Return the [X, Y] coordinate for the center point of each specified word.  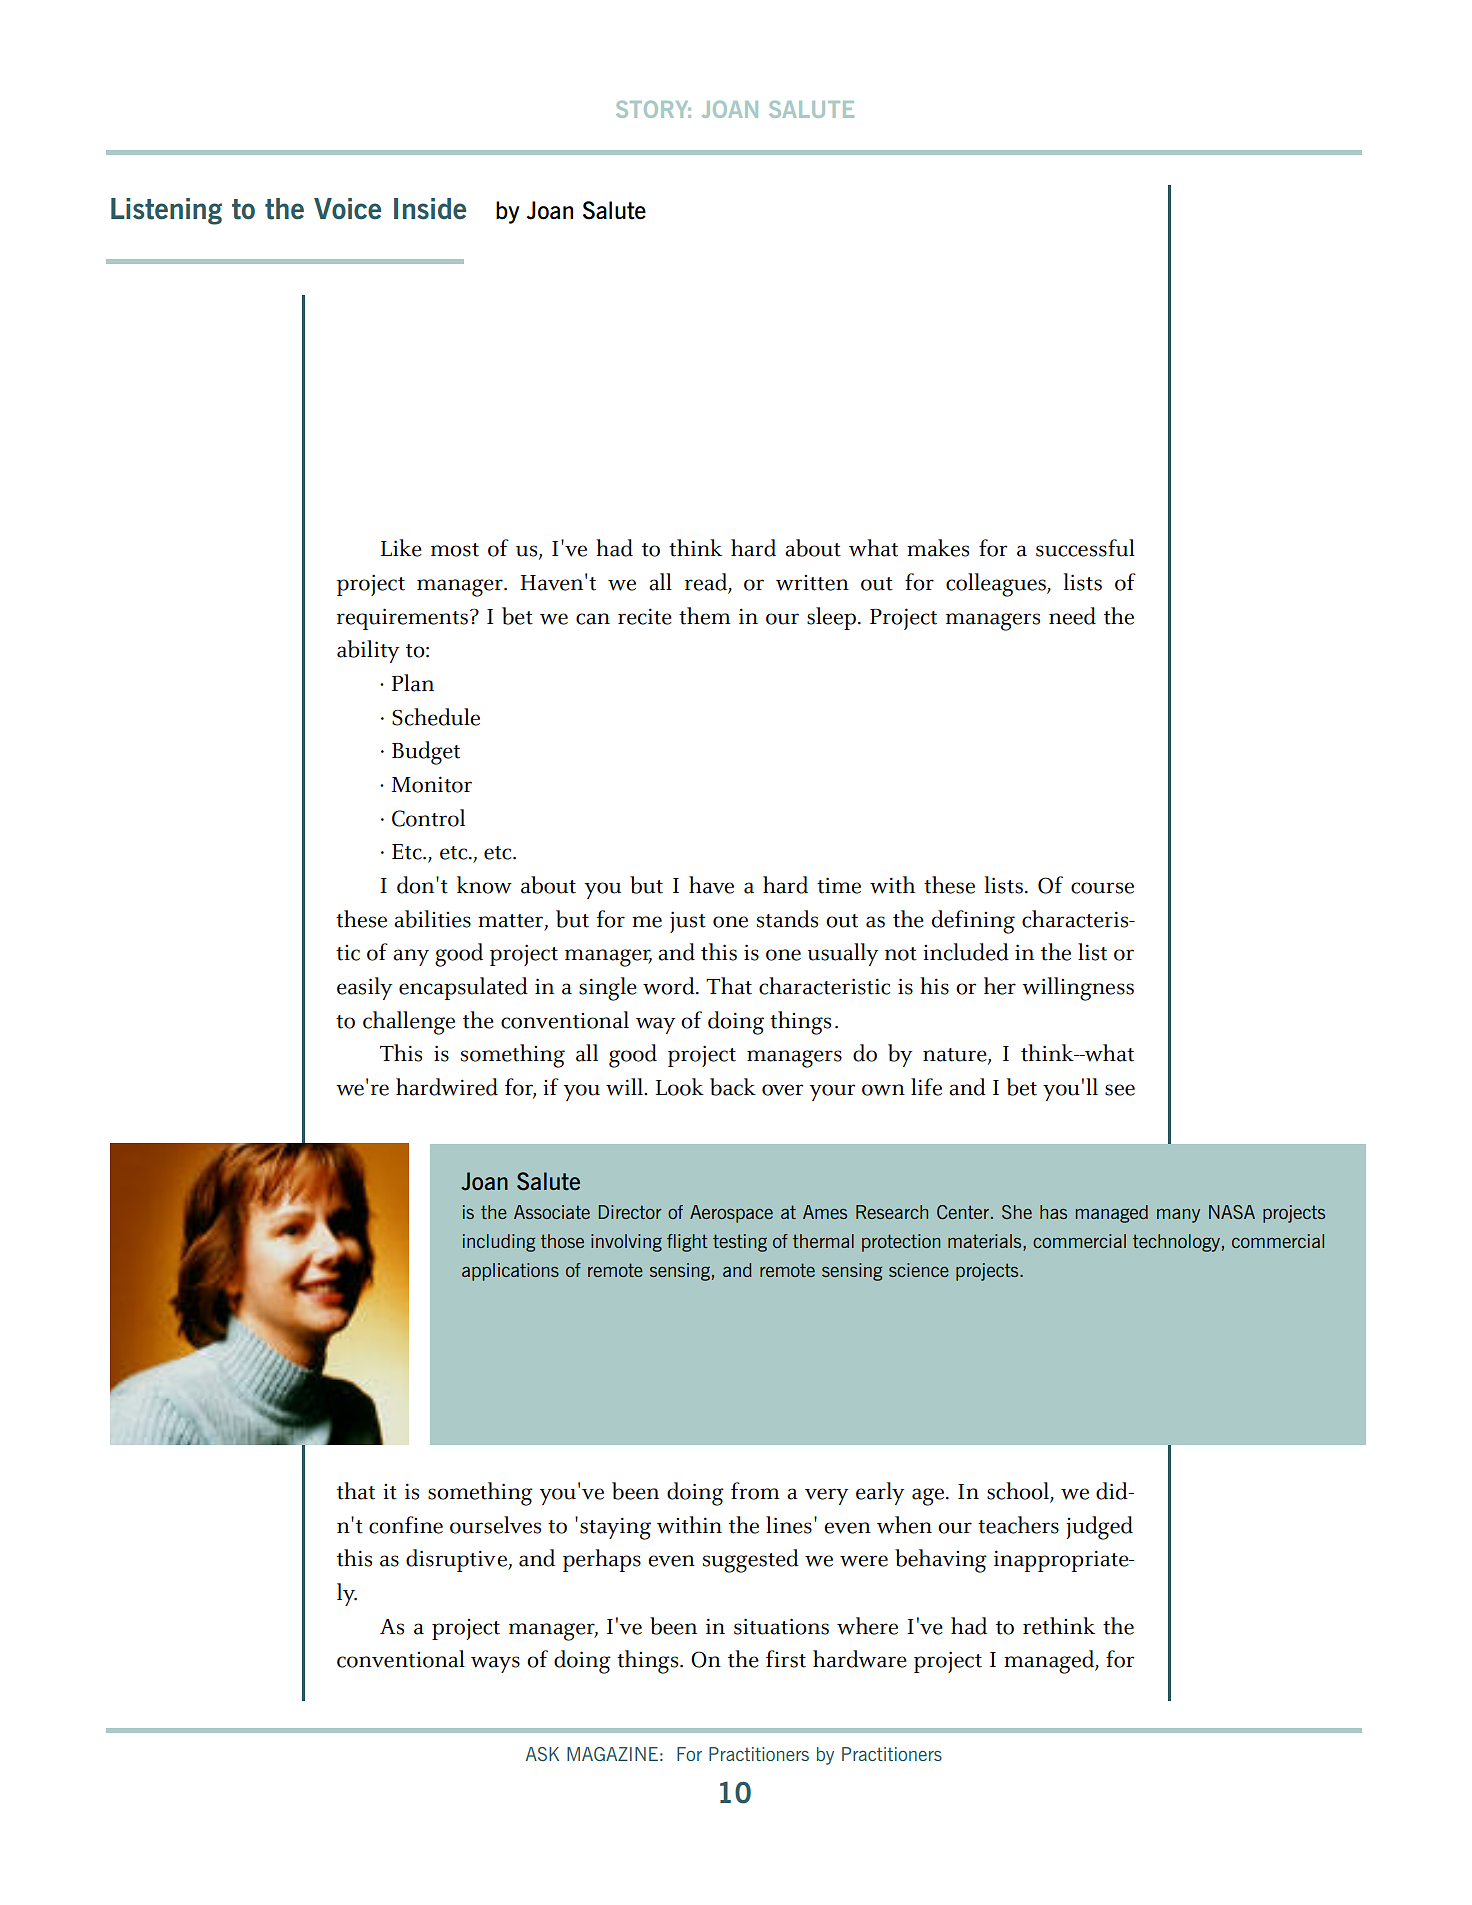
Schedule [436, 717]
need [1072, 616]
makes [938, 548]
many [1178, 1216]
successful [1085, 548]
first [786, 1659]
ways [495, 1664]
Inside [430, 209]
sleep [831, 618]
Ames [825, 1212]
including [499, 1243]
